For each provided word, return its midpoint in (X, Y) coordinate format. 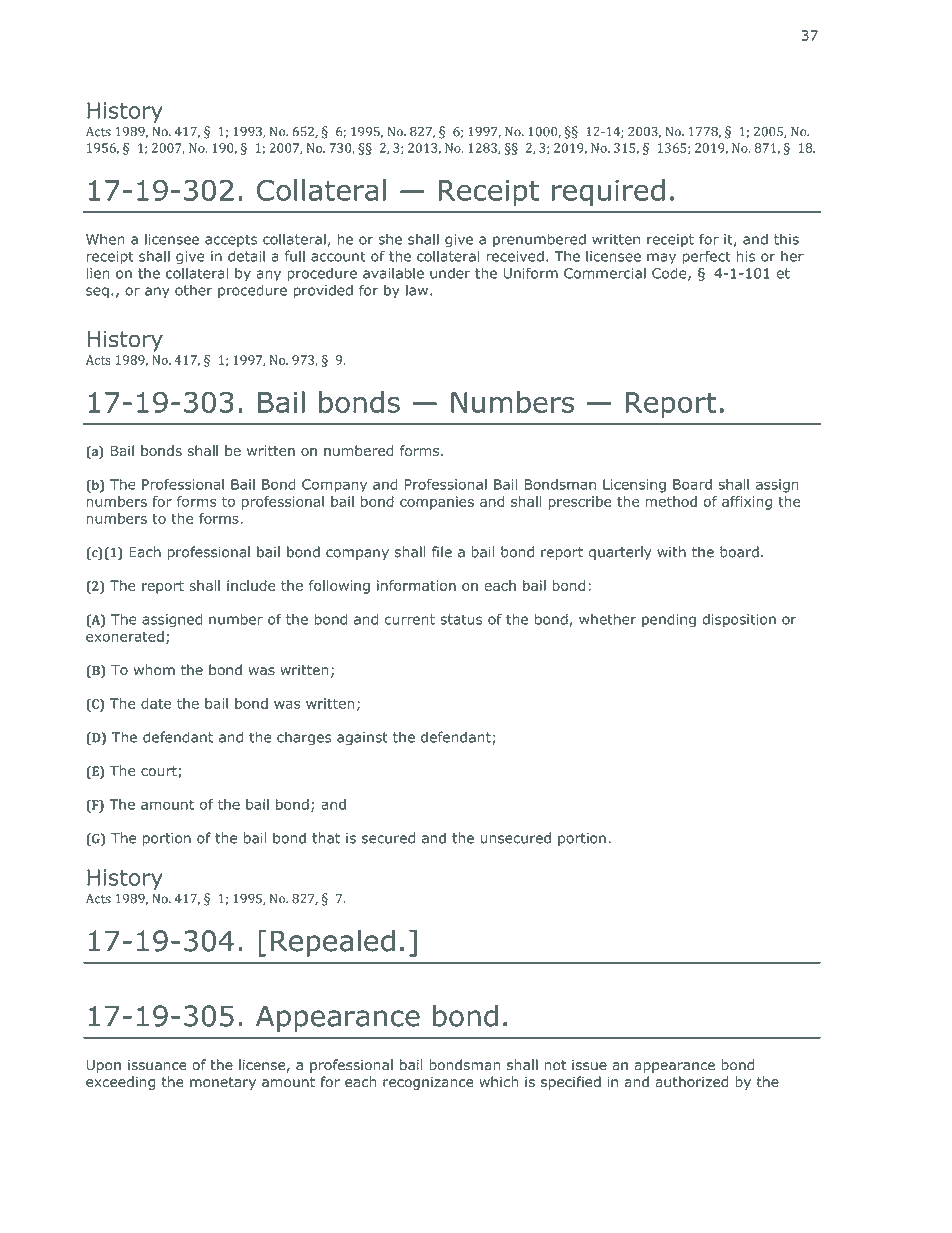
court (160, 772)
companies (437, 503)
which (498, 1082)
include (251, 585)
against (362, 739)
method (671, 501)
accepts (231, 240)
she (390, 239)
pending (669, 621)
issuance (157, 1065)
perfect (706, 257)
